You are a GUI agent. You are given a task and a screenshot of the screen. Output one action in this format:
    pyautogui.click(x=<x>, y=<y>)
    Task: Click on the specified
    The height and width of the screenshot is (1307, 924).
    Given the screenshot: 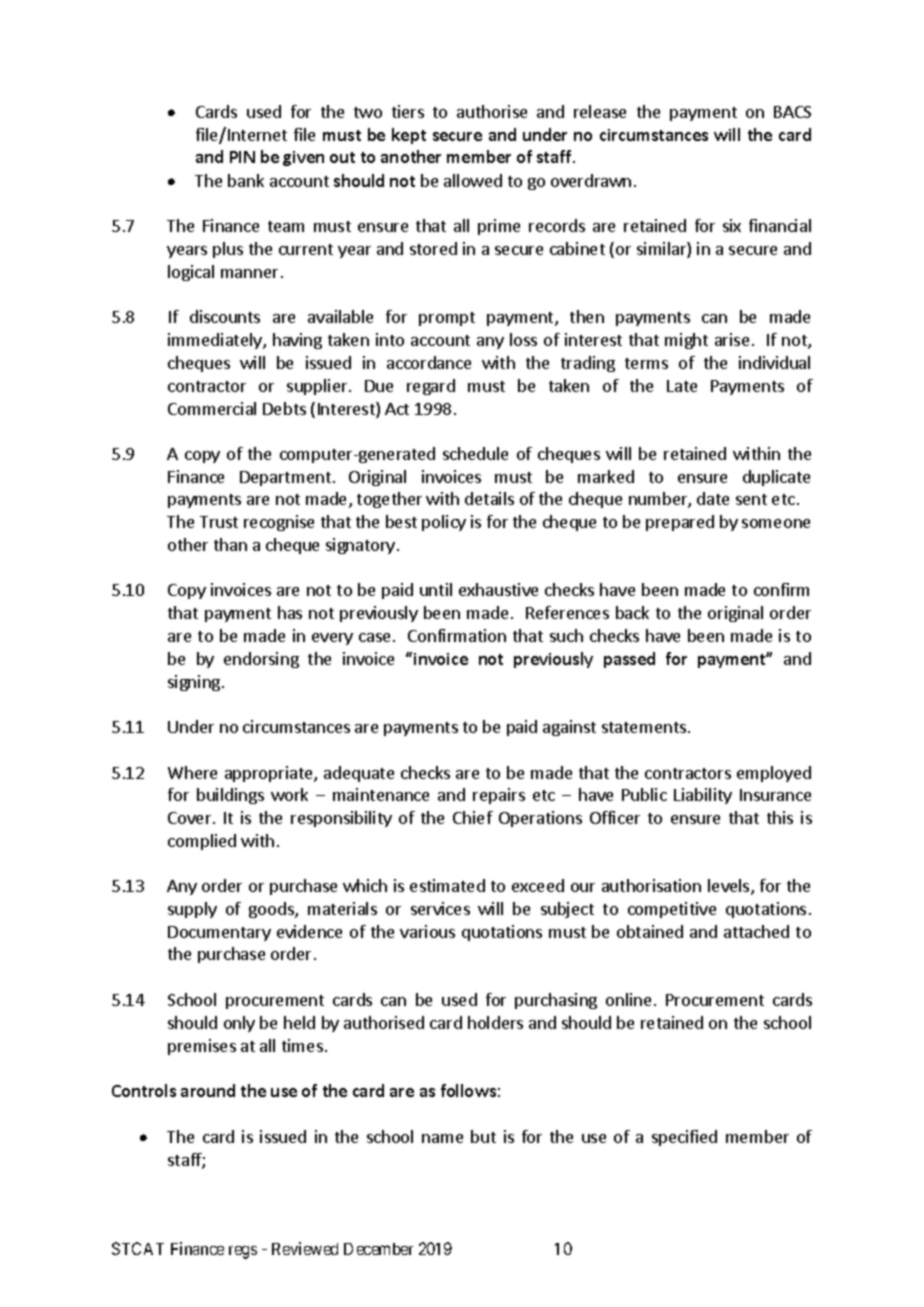 What is the action you would take?
    pyautogui.click(x=684, y=1138)
